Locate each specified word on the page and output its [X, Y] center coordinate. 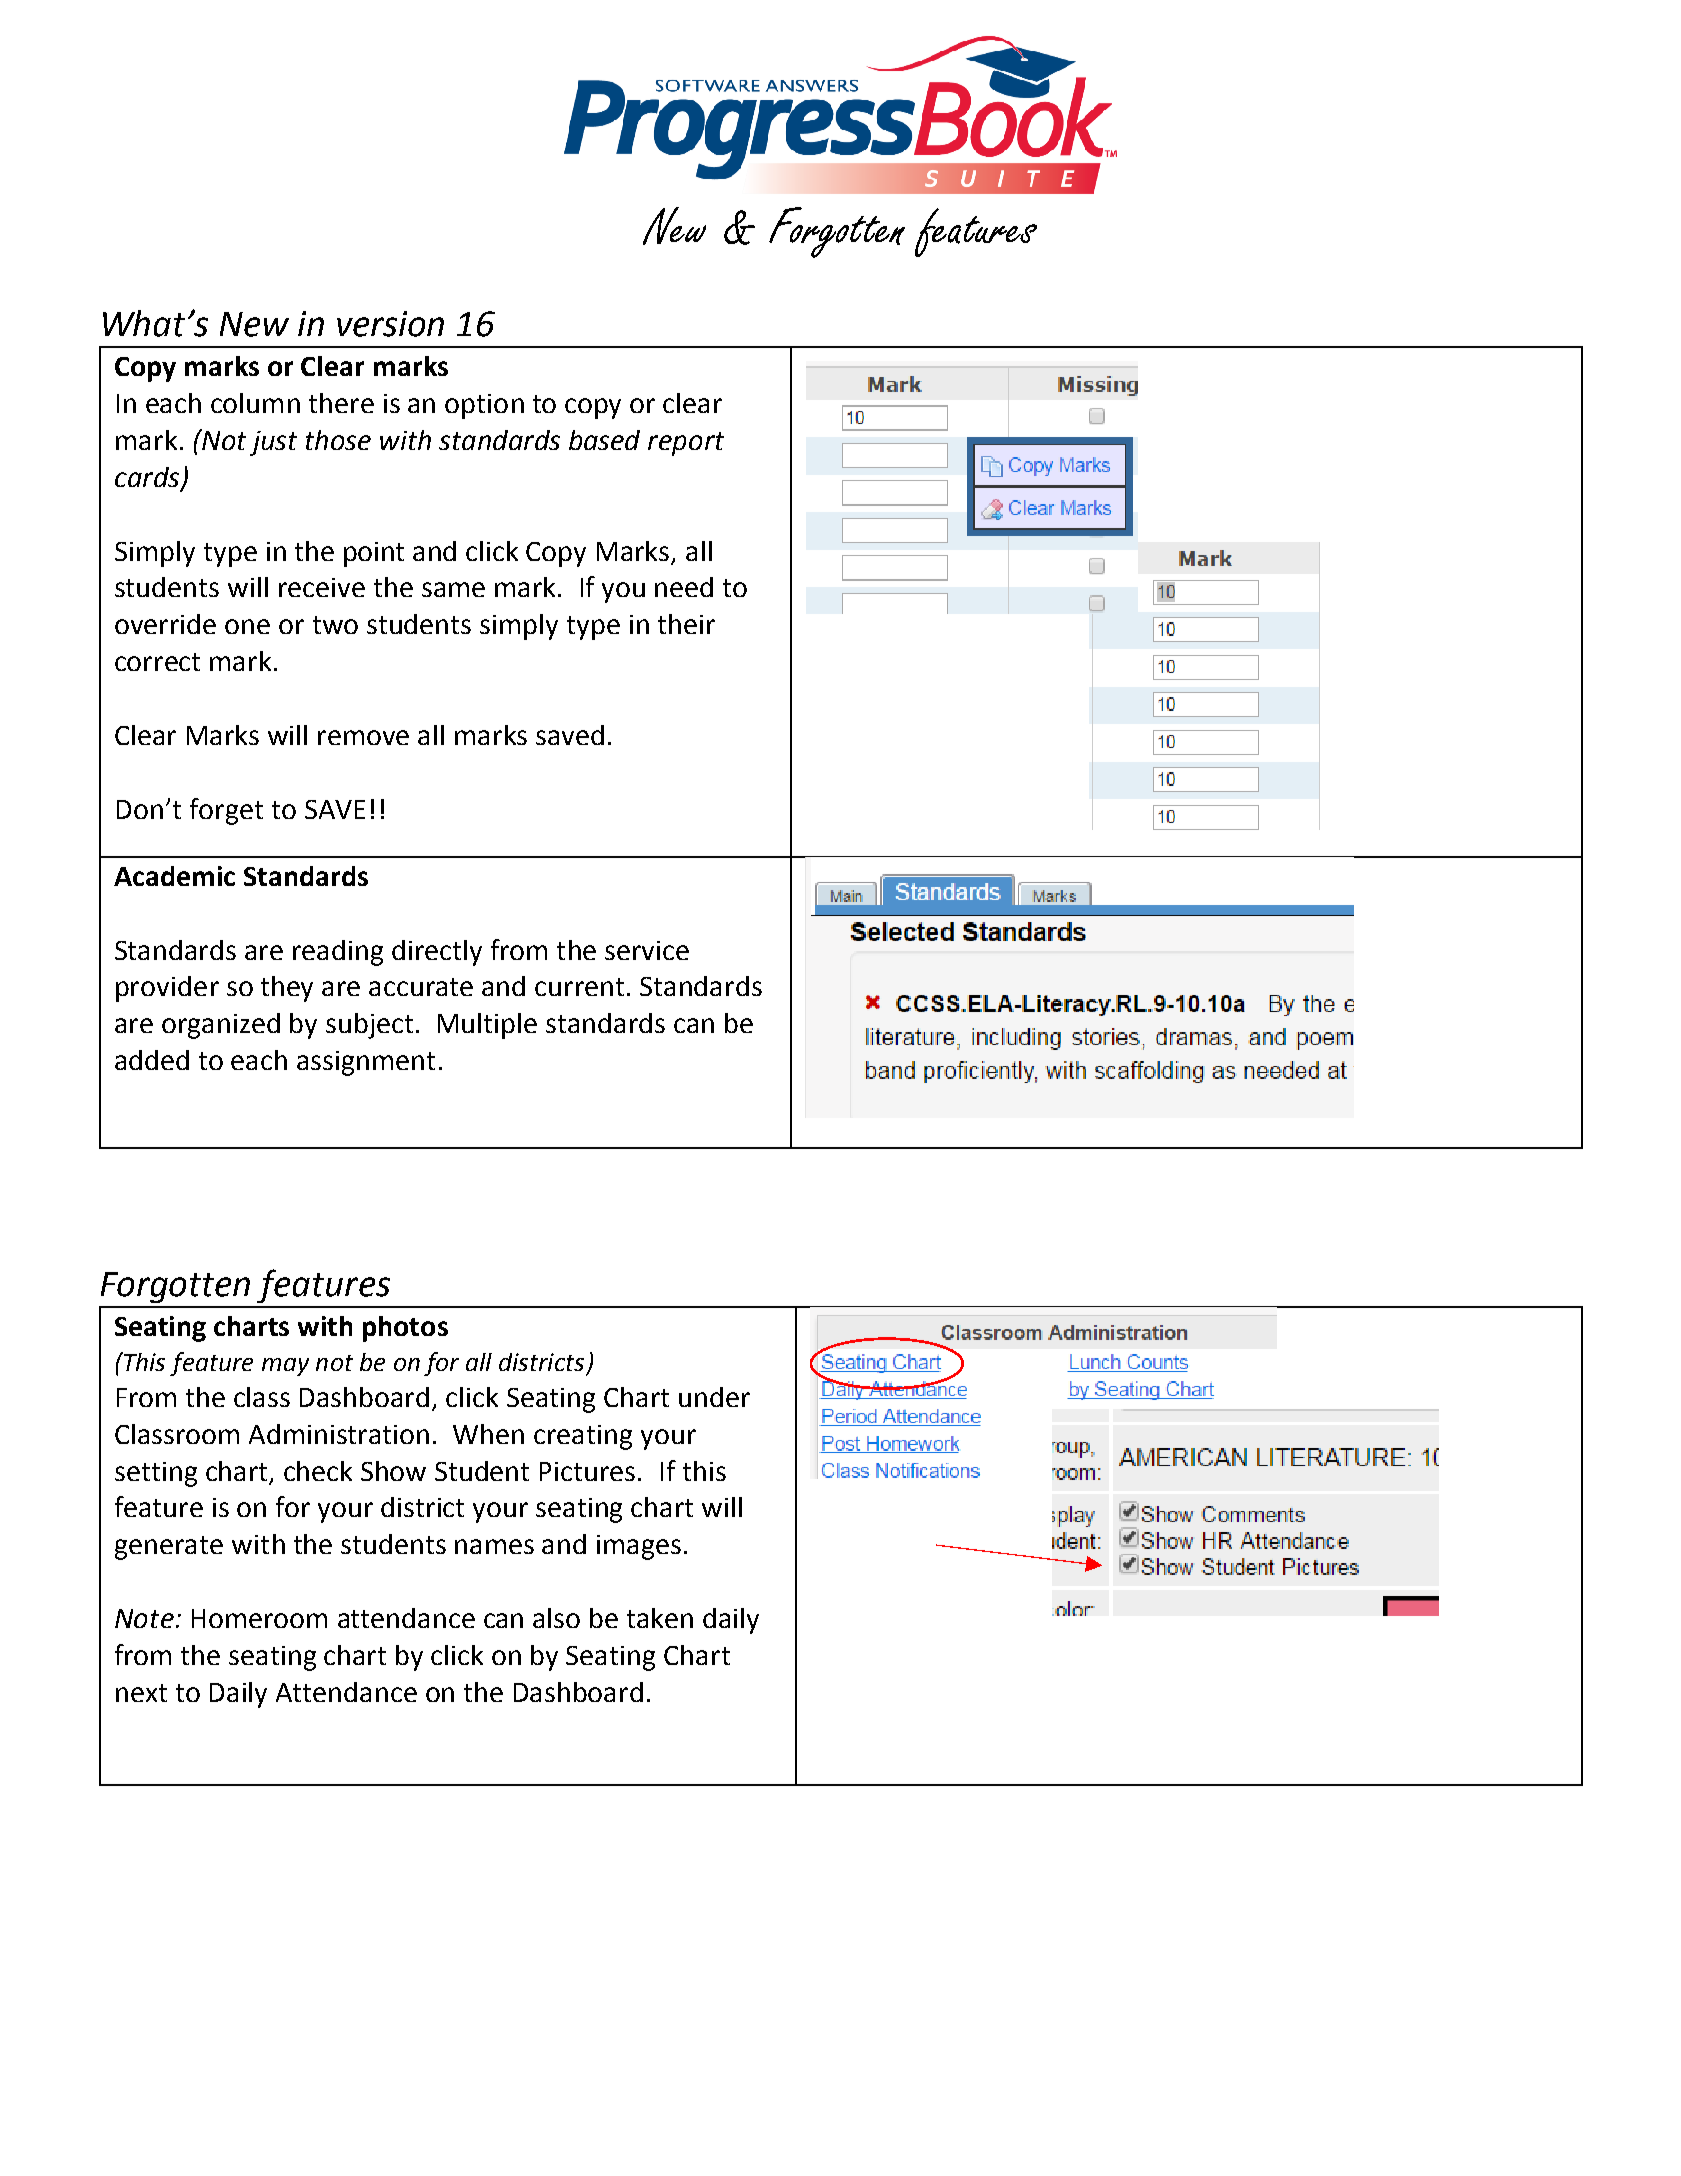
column [255, 403]
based [604, 440]
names [494, 1546]
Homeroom [259, 1618]
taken [660, 1618]
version [390, 324]
